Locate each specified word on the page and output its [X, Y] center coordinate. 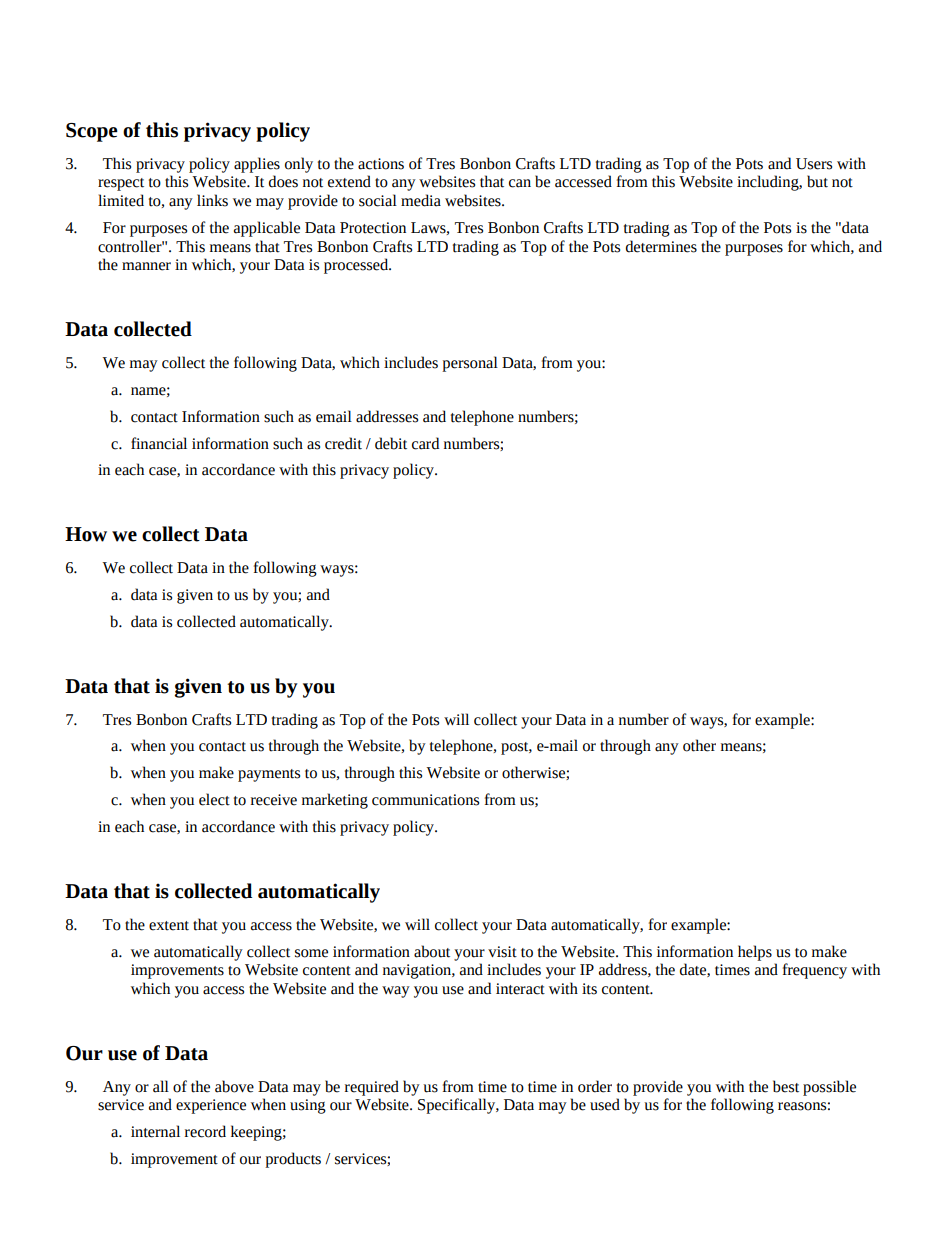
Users [814, 164]
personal [470, 364]
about [432, 951]
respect [121, 184]
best [786, 1086]
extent [169, 926]
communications [425, 800]
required [372, 1088]
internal [155, 1131]
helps [755, 953]
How [86, 534]
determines [661, 246]
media [421, 200]
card [425, 443]
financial [159, 443]
